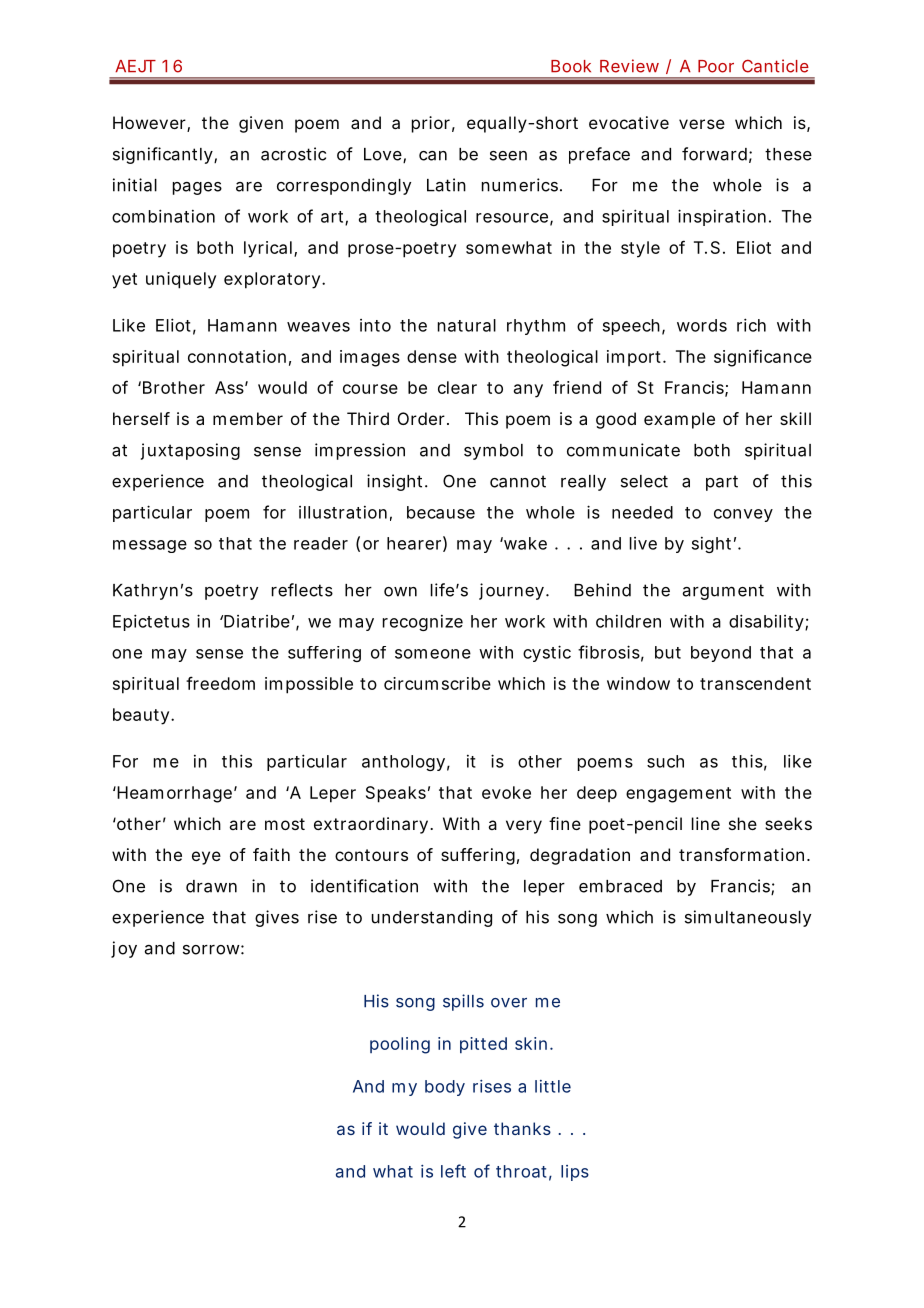 The height and width of the screenshot is (1308, 924). I want to click on seen, so click(508, 156).
